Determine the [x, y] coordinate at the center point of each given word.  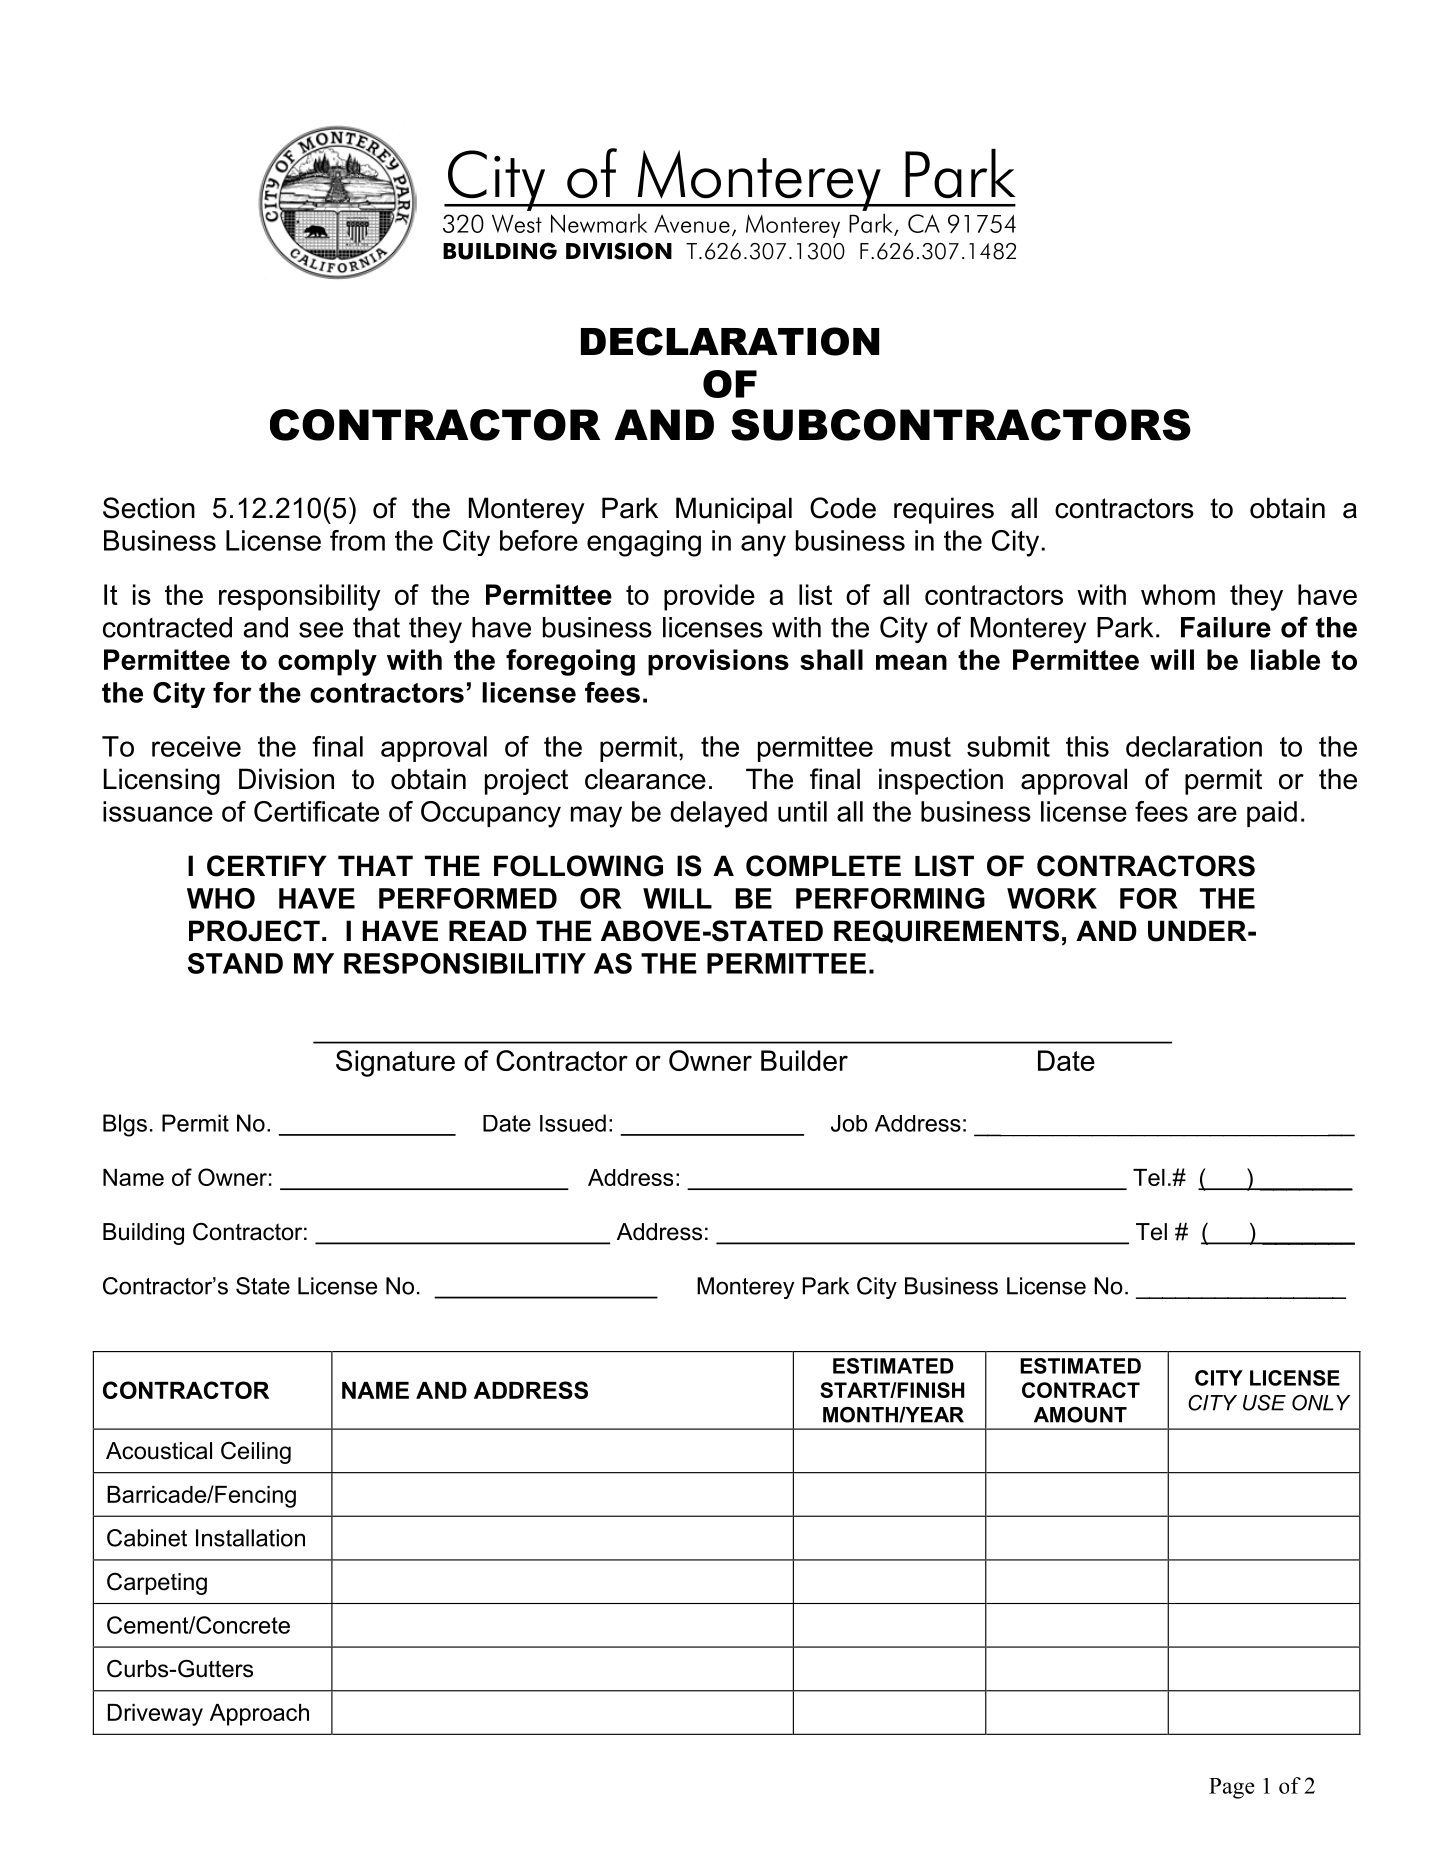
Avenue [692, 223]
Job [849, 1123]
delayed [718, 814]
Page [1232, 1788]
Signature [395, 1063]
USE [1264, 1403]
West [517, 223]
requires [944, 510]
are [1217, 814]
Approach [259, 1715]
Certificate [316, 811]
